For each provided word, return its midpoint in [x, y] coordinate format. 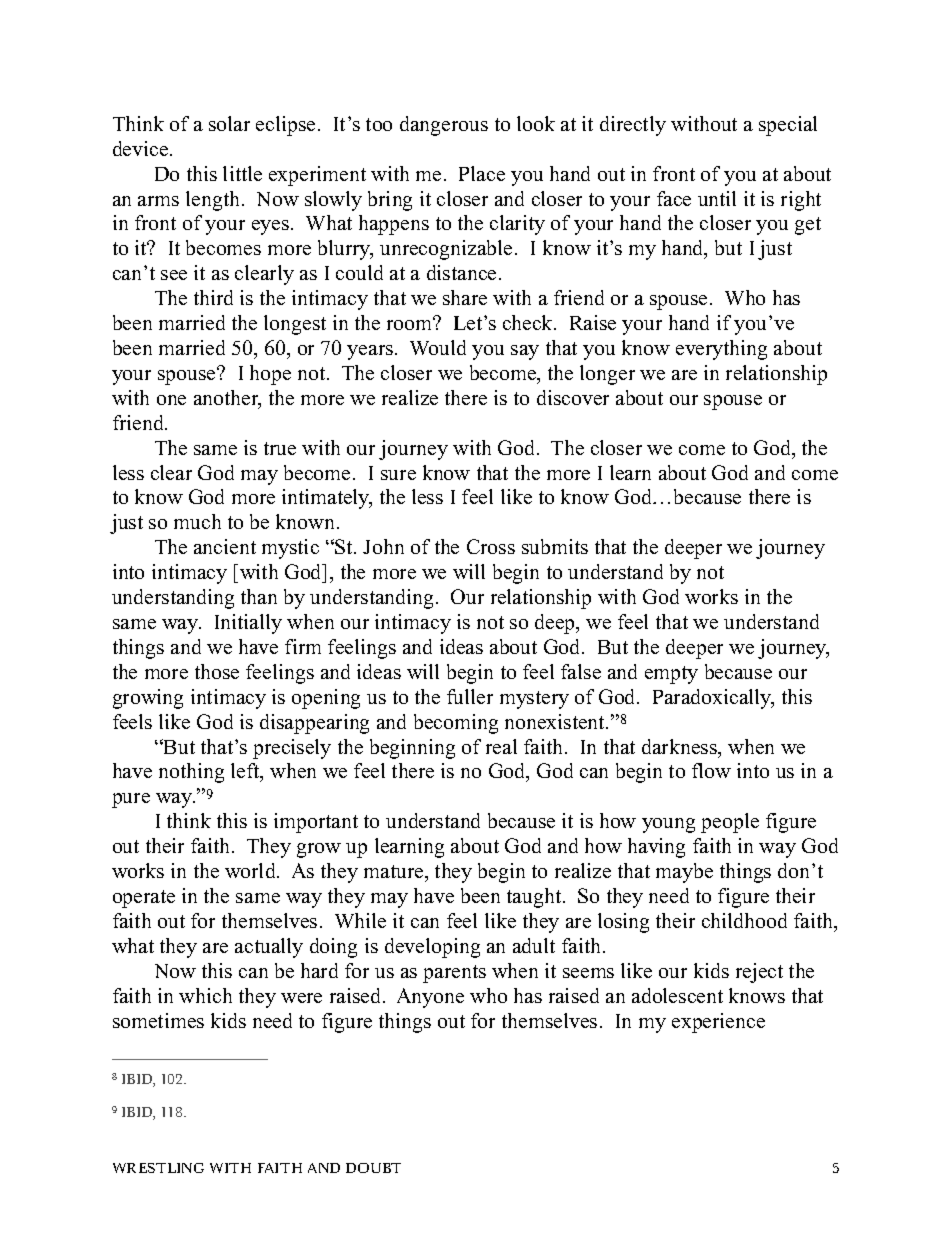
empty [671, 675]
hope [270, 375]
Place [482, 173]
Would [438, 347]
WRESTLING [158, 1168]
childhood [744, 920]
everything [721, 350]
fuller [470, 696]
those [217, 671]
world [251, 870]
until [717, 198]
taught [535, 898]
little [242, 173]
